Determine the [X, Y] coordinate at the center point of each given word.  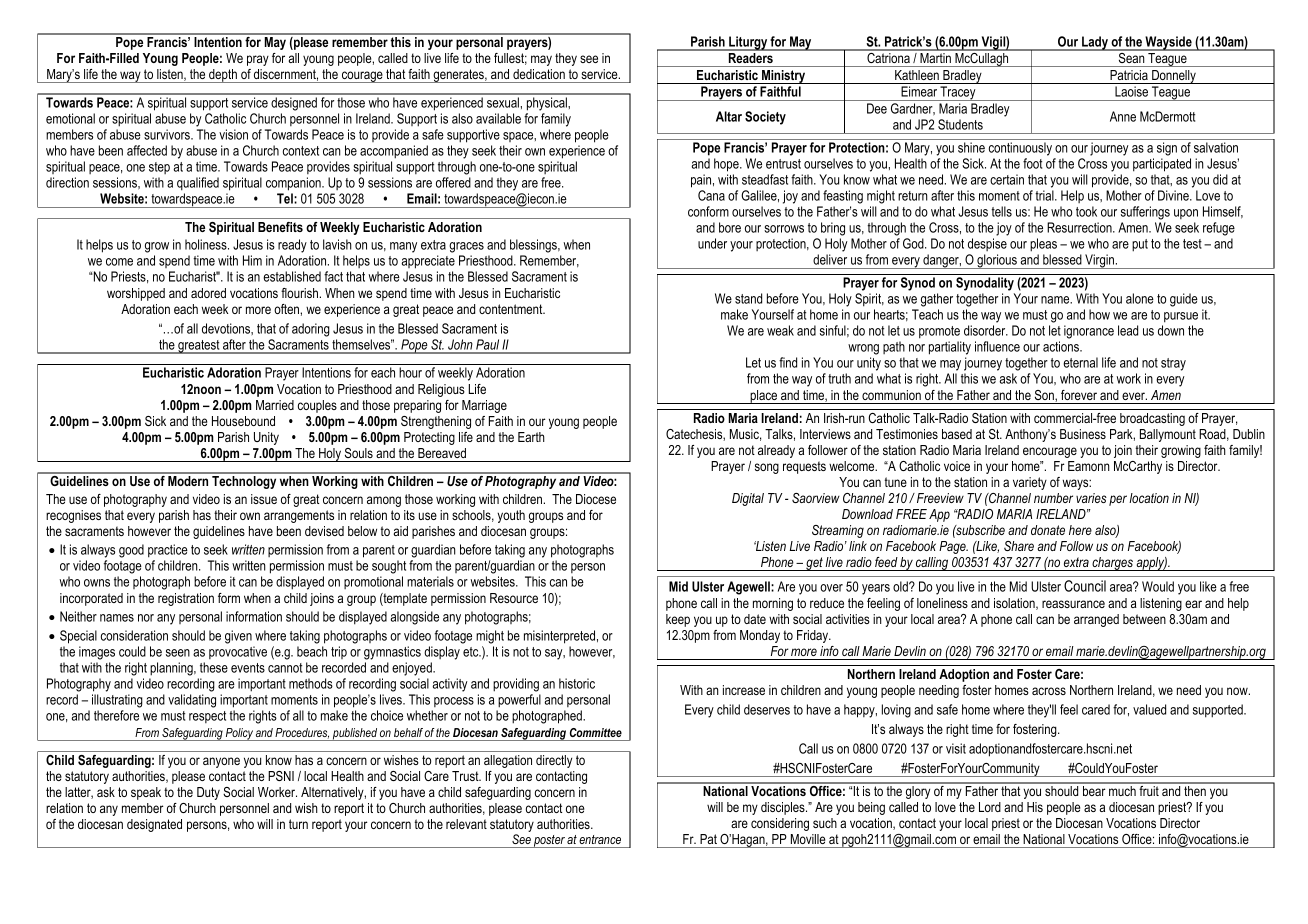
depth [223, 76]
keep [678, 620]
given [238, 637]
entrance [600, 839]
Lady [1095, 43]
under [712, 243]
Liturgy [748, 43]
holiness [207, 244]
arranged [1096, 620]
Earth [531, 437]
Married [275, 405]
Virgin [1099, 261]
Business [1083, 434]
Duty [208, 793]
